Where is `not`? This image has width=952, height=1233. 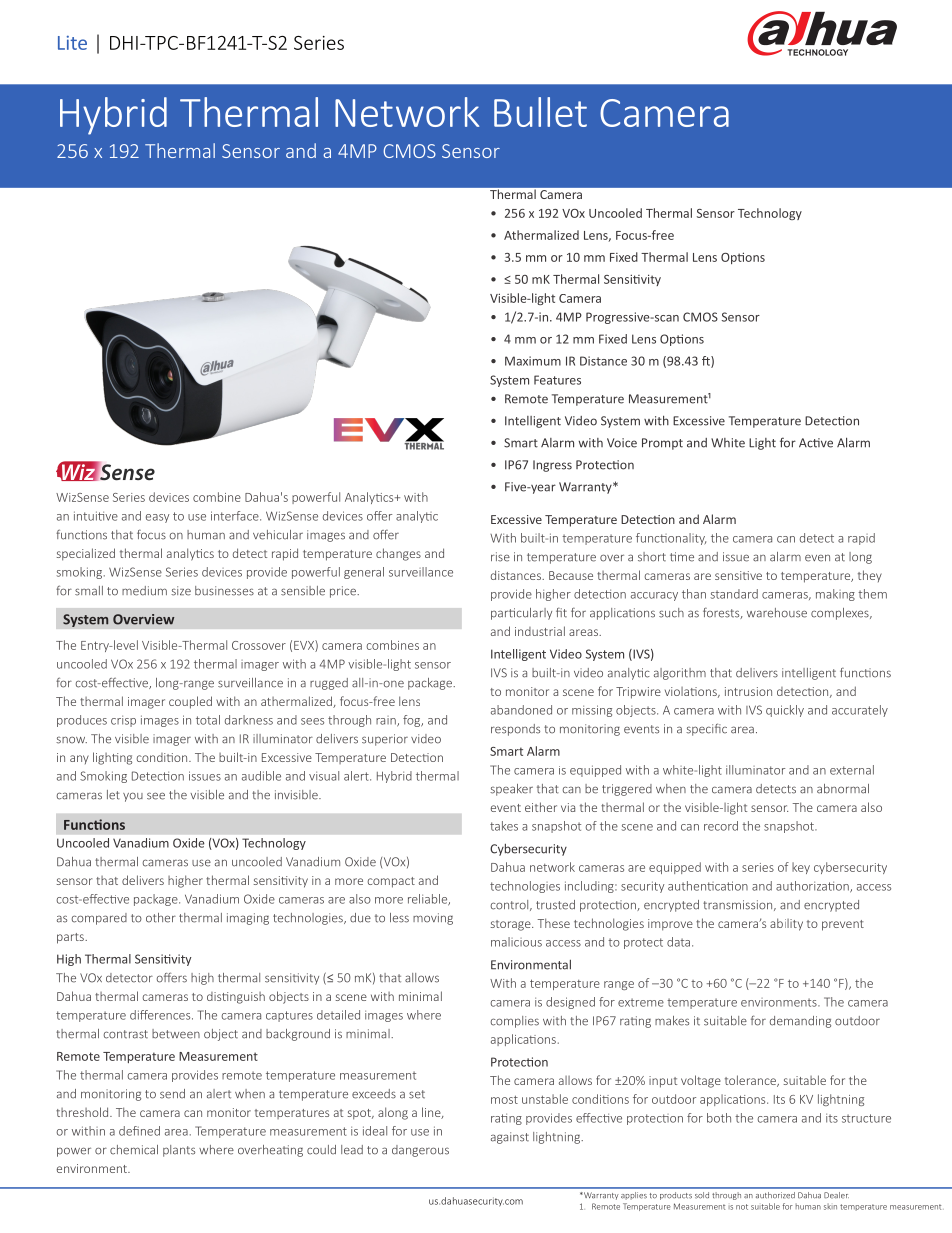 not is located at coordinates (742, 1207).
